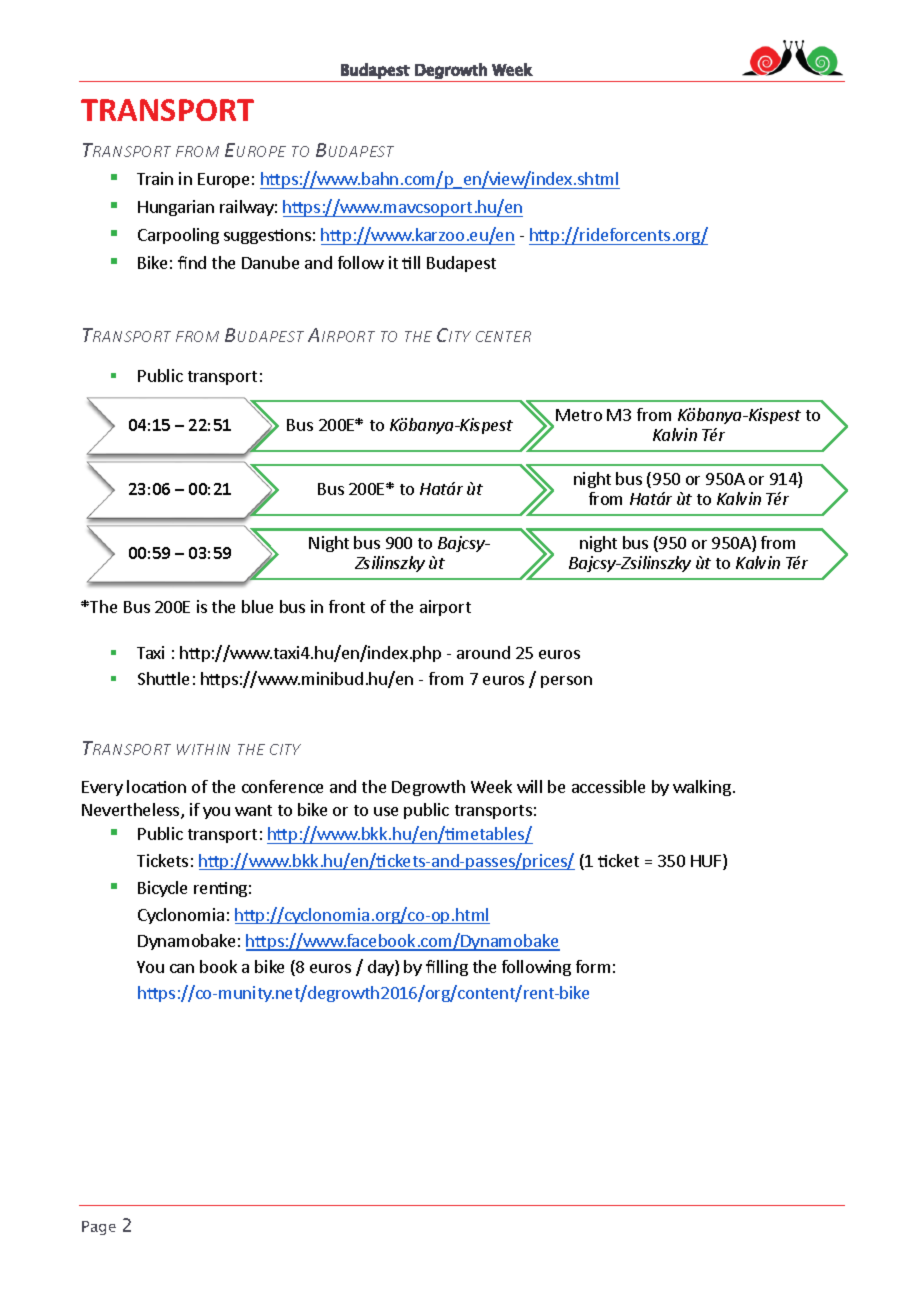 This screenshot has height=1308, width=924. Describe the element at coordinates (163, 678) in the screenshot. I see `Shuttle` at that location.
